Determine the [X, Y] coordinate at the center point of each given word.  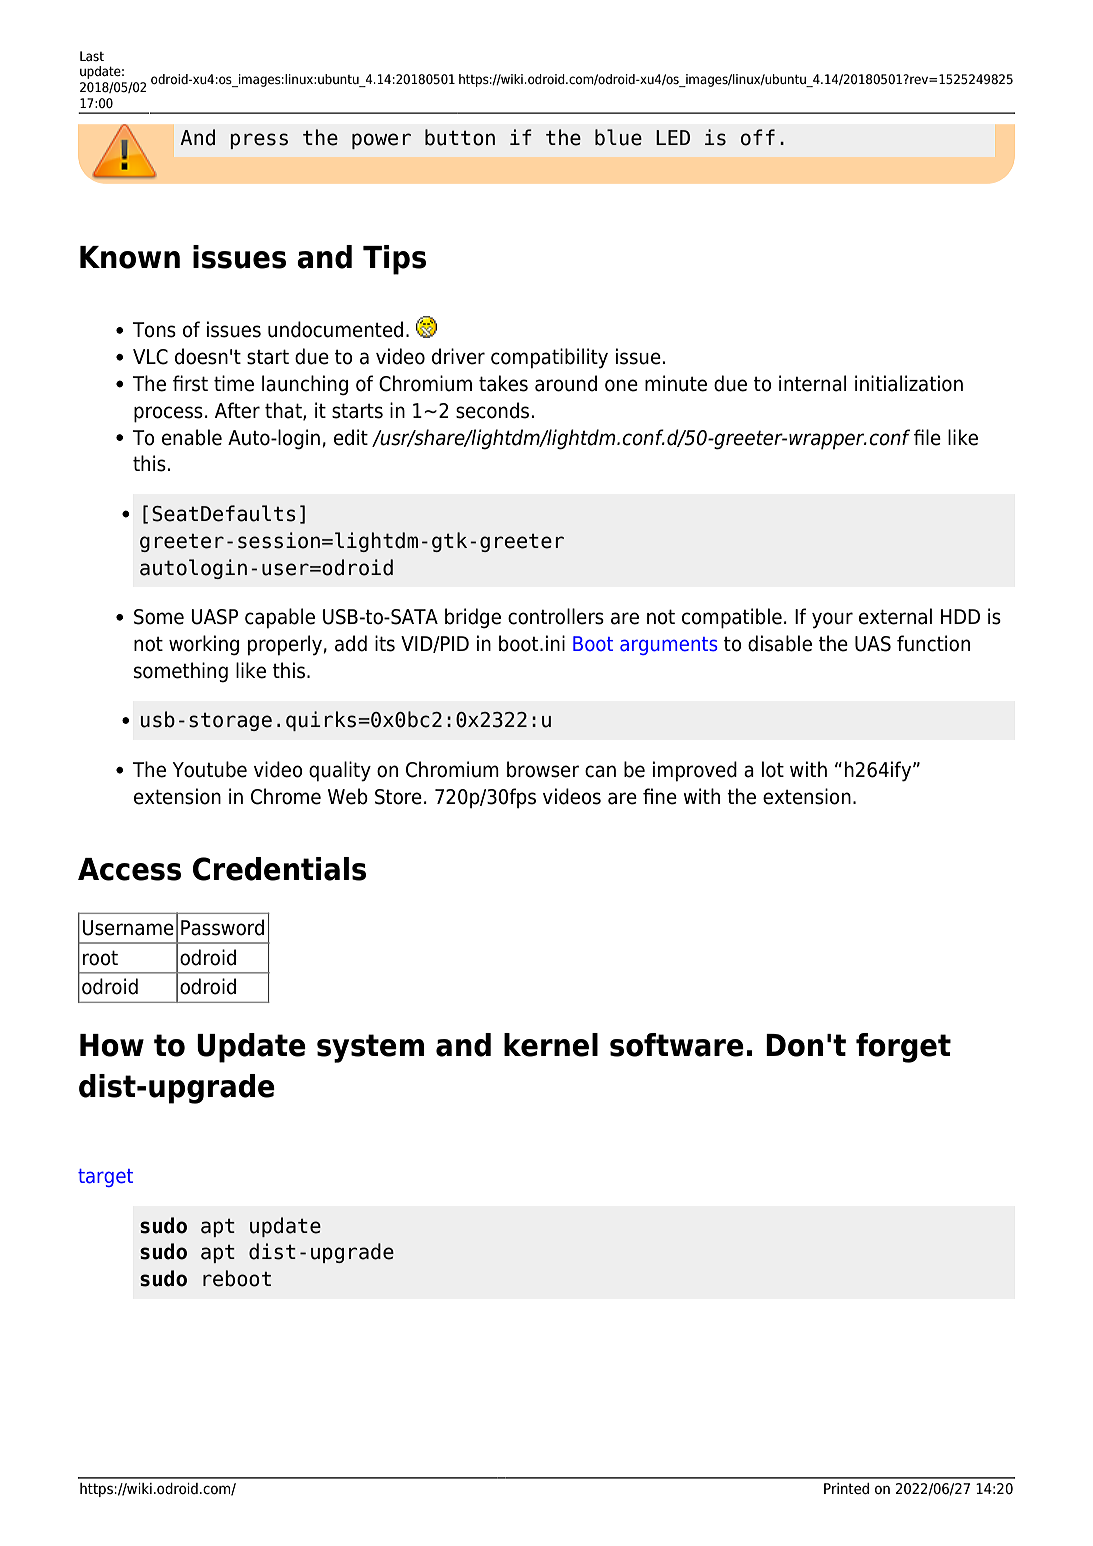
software [677, 1045]
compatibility [549, 358]
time [234, 383]
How [112, 1045]
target [105, 1178]
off [758, 137]
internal [812, 383]
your [832, 620]
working [204, 645]
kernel [551, 1045]
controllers [556, 616]
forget [903, 1048]
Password [222, 927]
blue [618, 137]
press [259, 141]
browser [543, 769]
